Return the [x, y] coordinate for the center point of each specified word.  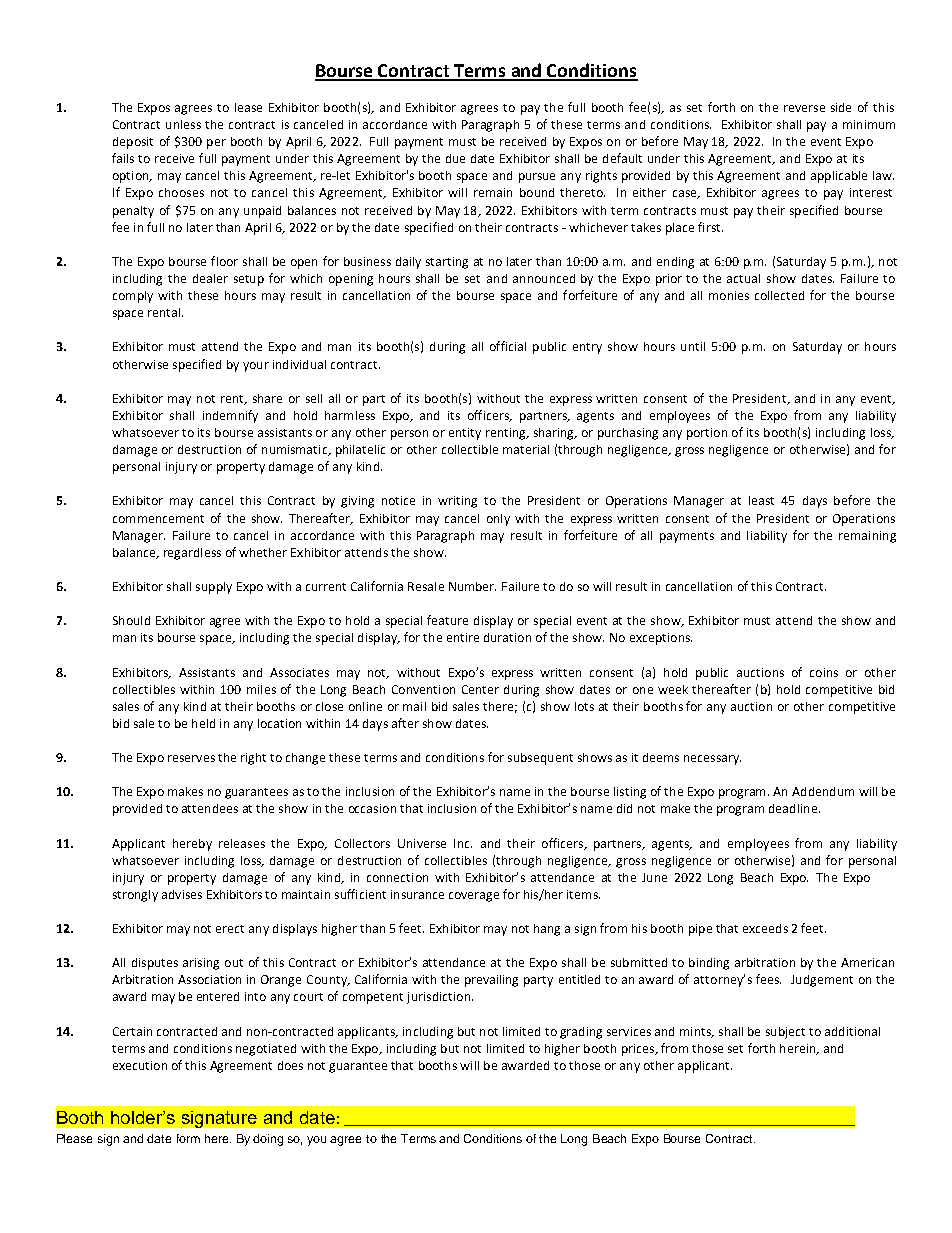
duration [507, 637]
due [455, 158]
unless [183, 124]
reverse [804, 108]
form [188, 1138]
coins [824, 672]
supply [214, 588]
